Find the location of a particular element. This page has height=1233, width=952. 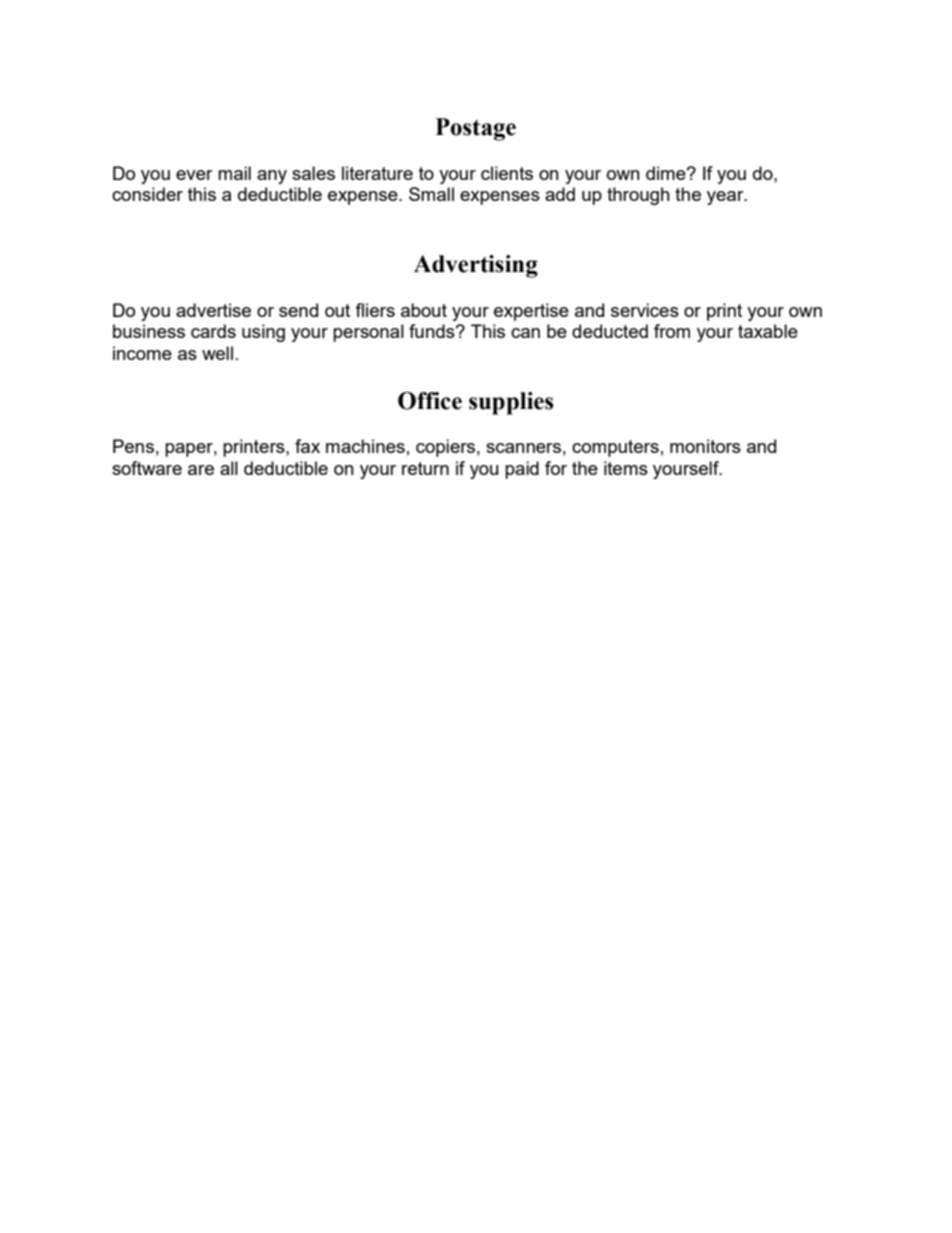

year is located at coordinates (726, 198).
